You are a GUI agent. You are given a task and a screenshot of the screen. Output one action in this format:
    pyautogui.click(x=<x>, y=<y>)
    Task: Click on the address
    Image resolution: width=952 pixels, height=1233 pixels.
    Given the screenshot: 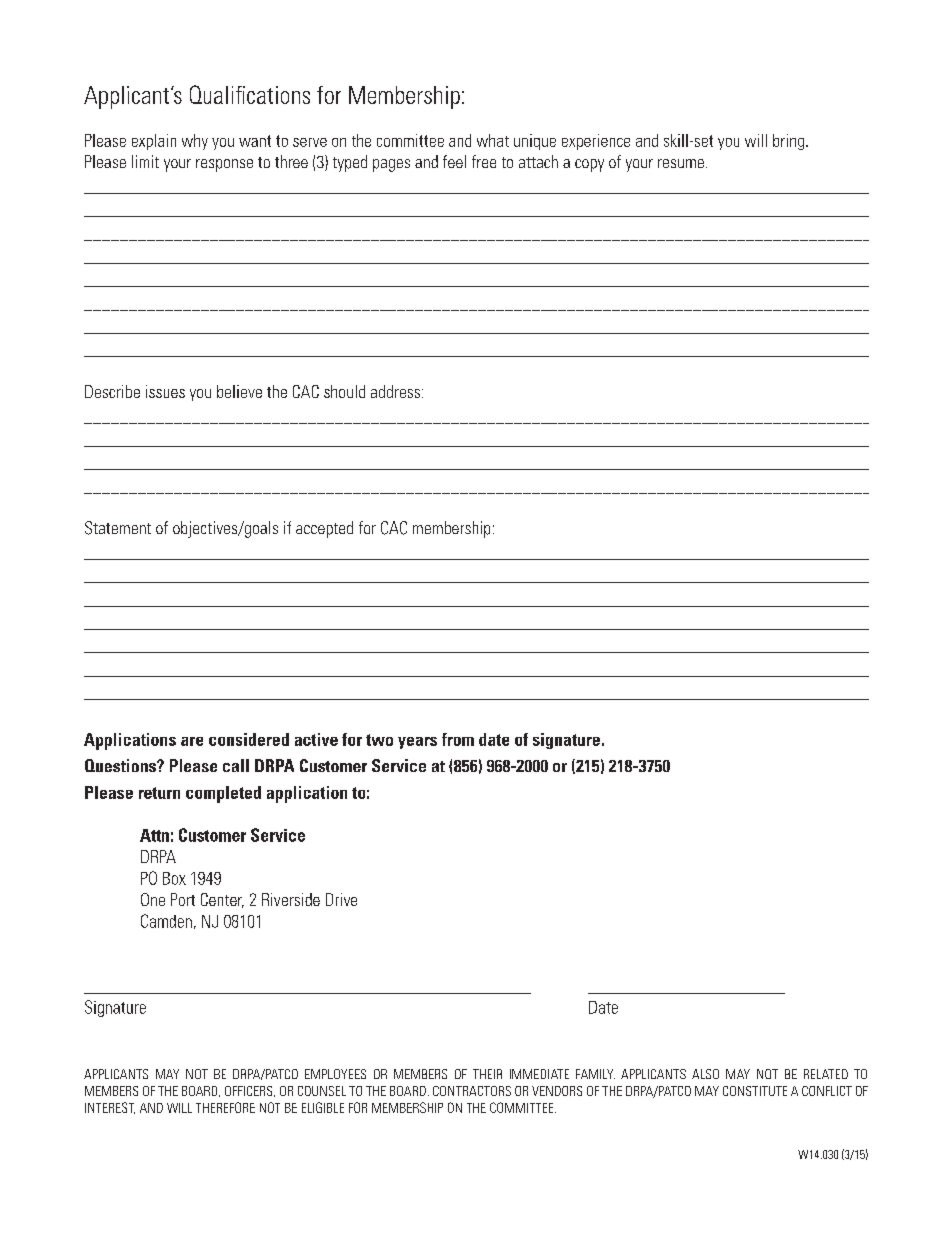 What is the action you would take?
    pyautogui.click(x=395, y=391)
